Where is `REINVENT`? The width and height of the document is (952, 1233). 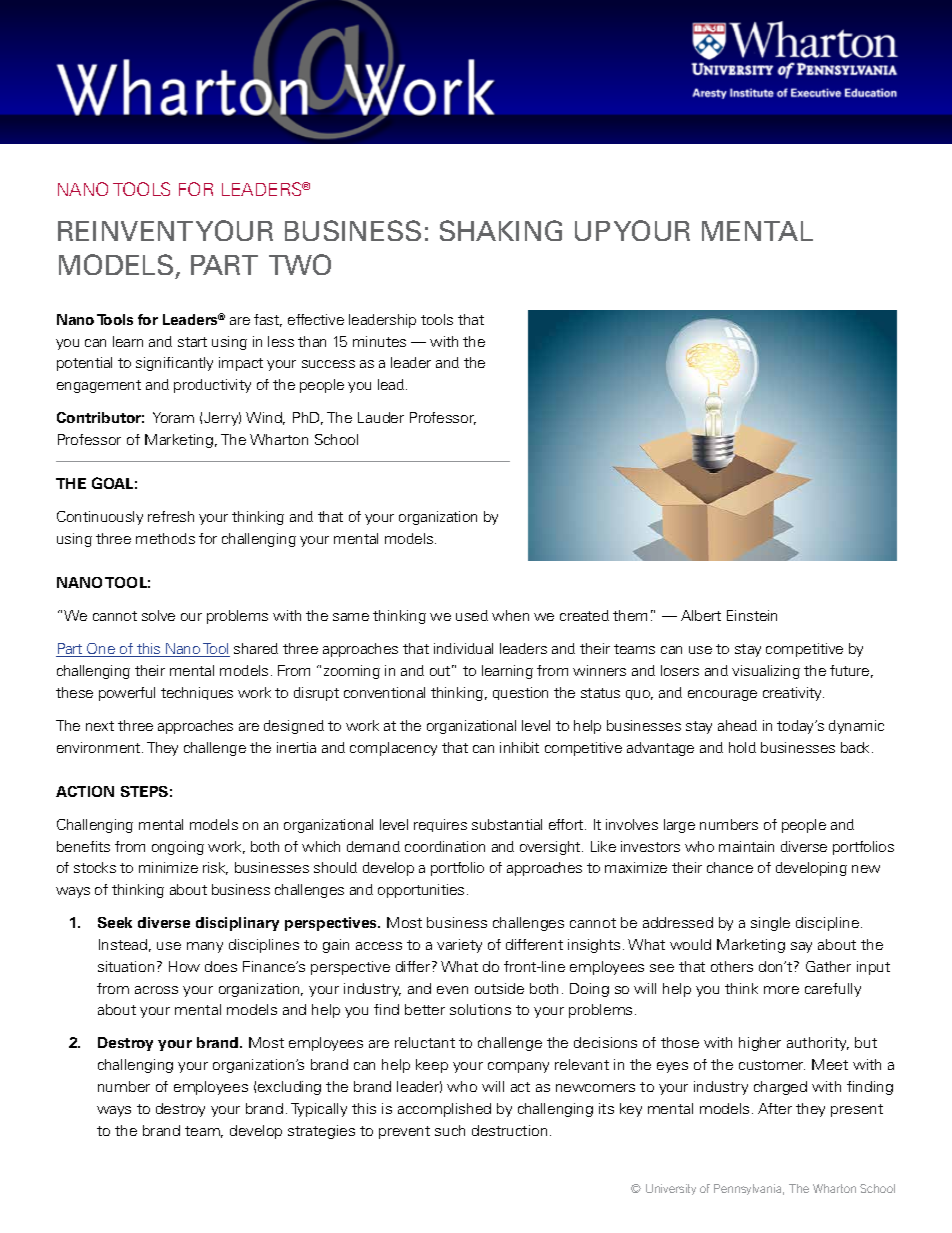 REINVENT is located at coordinates (125, 231).
